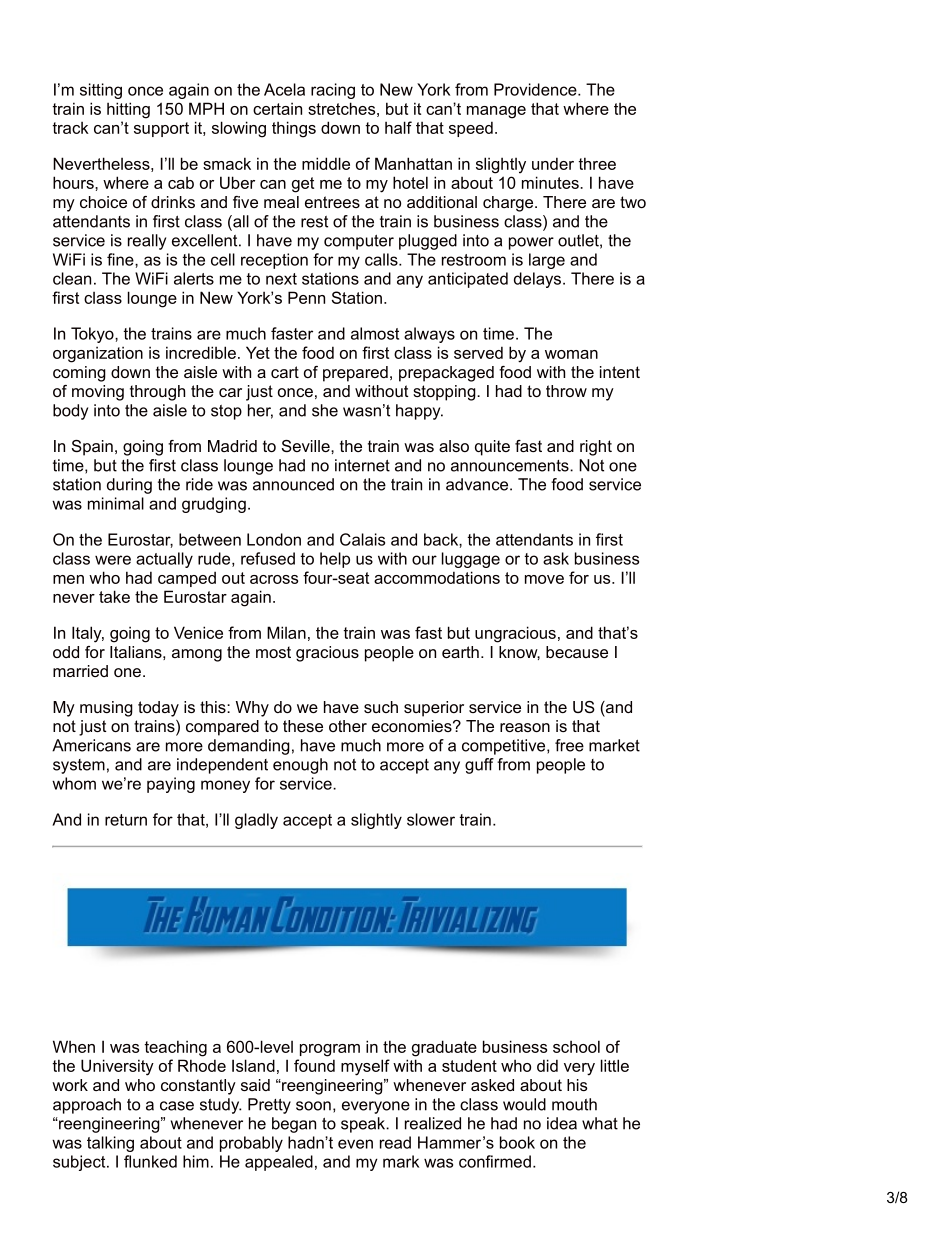 The image size is (952, 1233). Describe the element at coordinates (355, 1144) in the screenshot. I see `even` at that location.
